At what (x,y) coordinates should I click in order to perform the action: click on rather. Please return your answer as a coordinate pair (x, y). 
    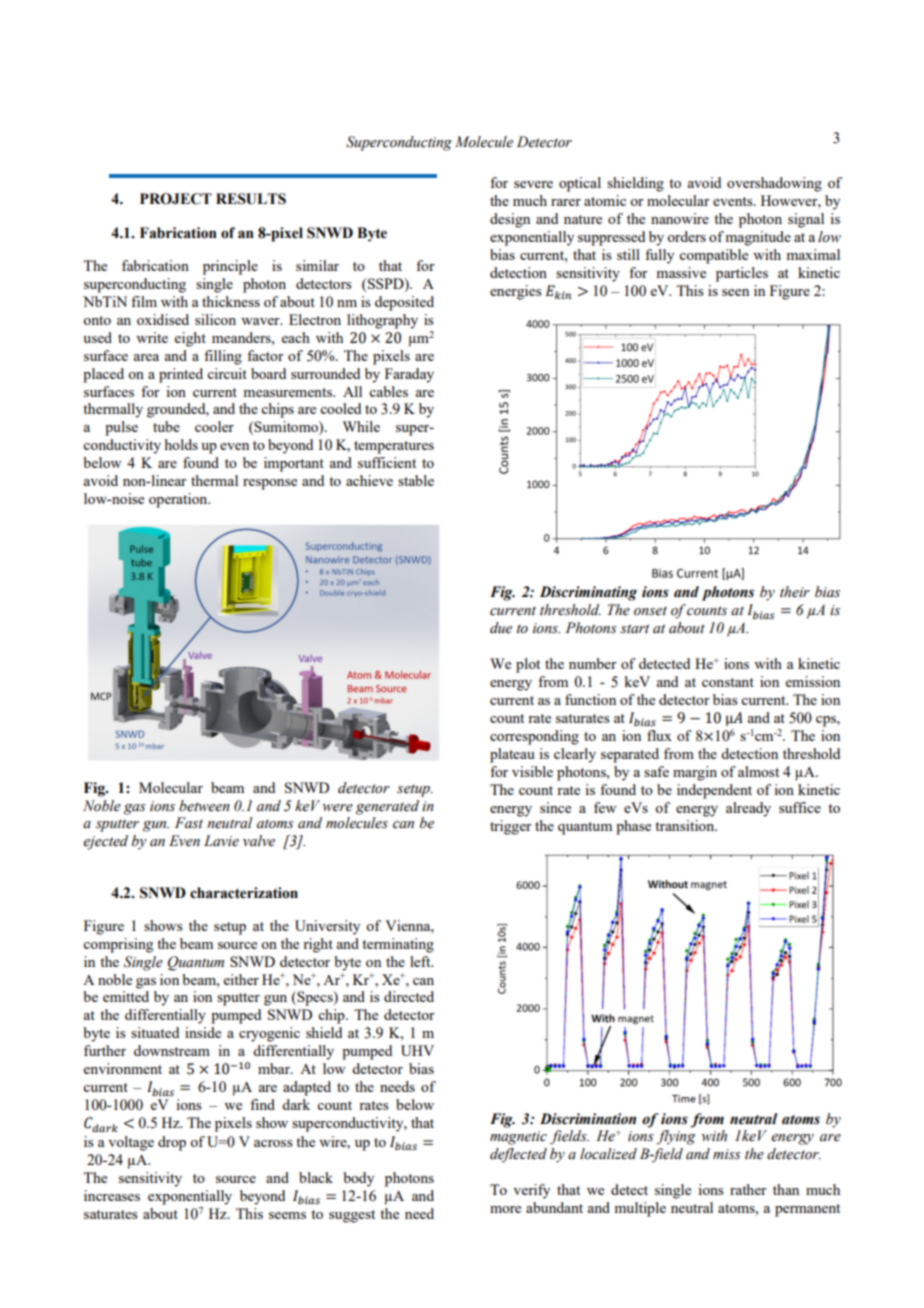
    Looking at the image, I should click on (748, 1189).
